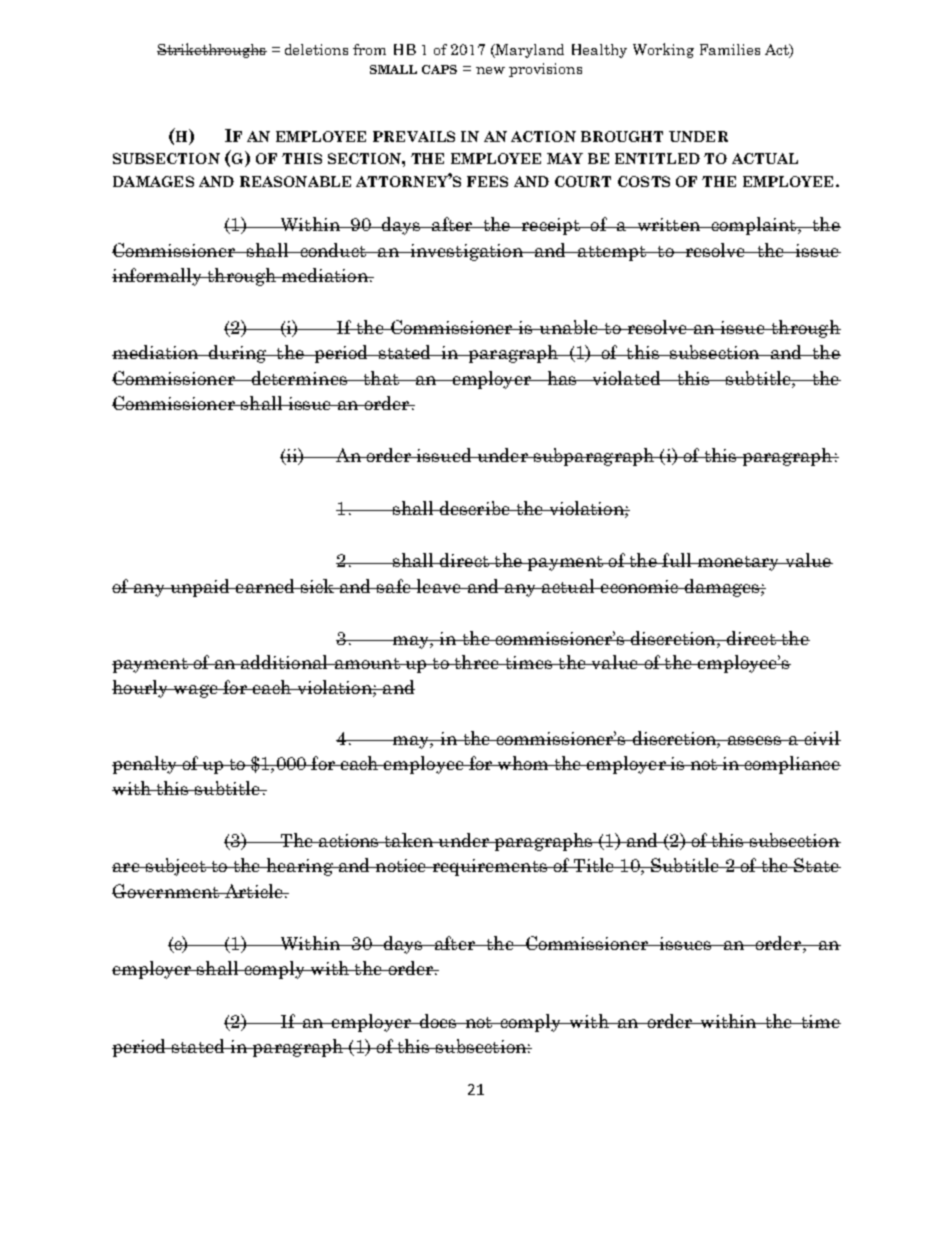 This screenshot has height=1233, width=952. What do you see at coordinates (196, 691) in the screenshot?
I see `wage` at bounding box center [196, 691].
